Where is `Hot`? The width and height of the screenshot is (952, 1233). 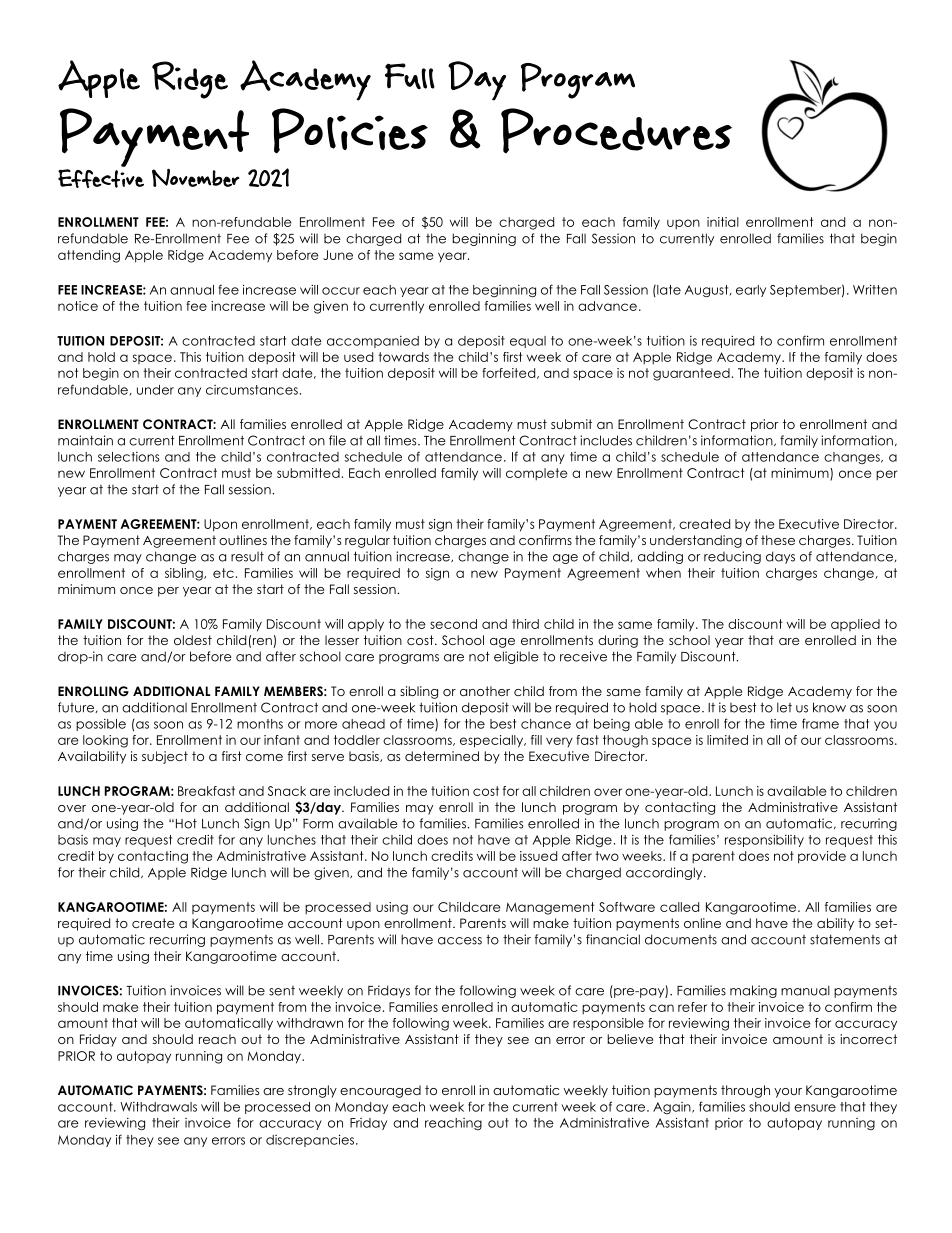 Hot is located at coordinates (186, 823).
